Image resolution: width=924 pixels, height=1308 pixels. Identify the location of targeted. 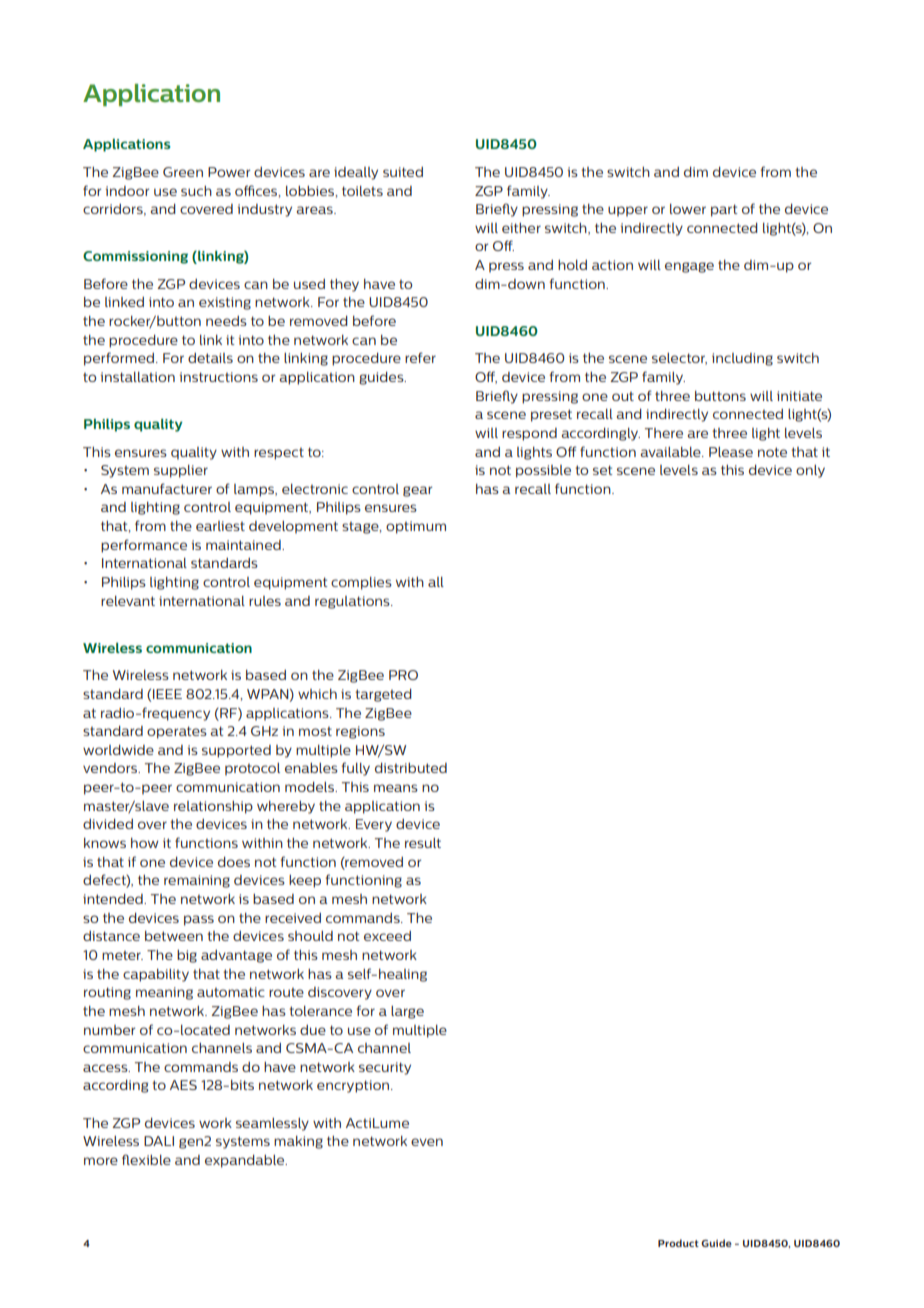
(383, 695).
